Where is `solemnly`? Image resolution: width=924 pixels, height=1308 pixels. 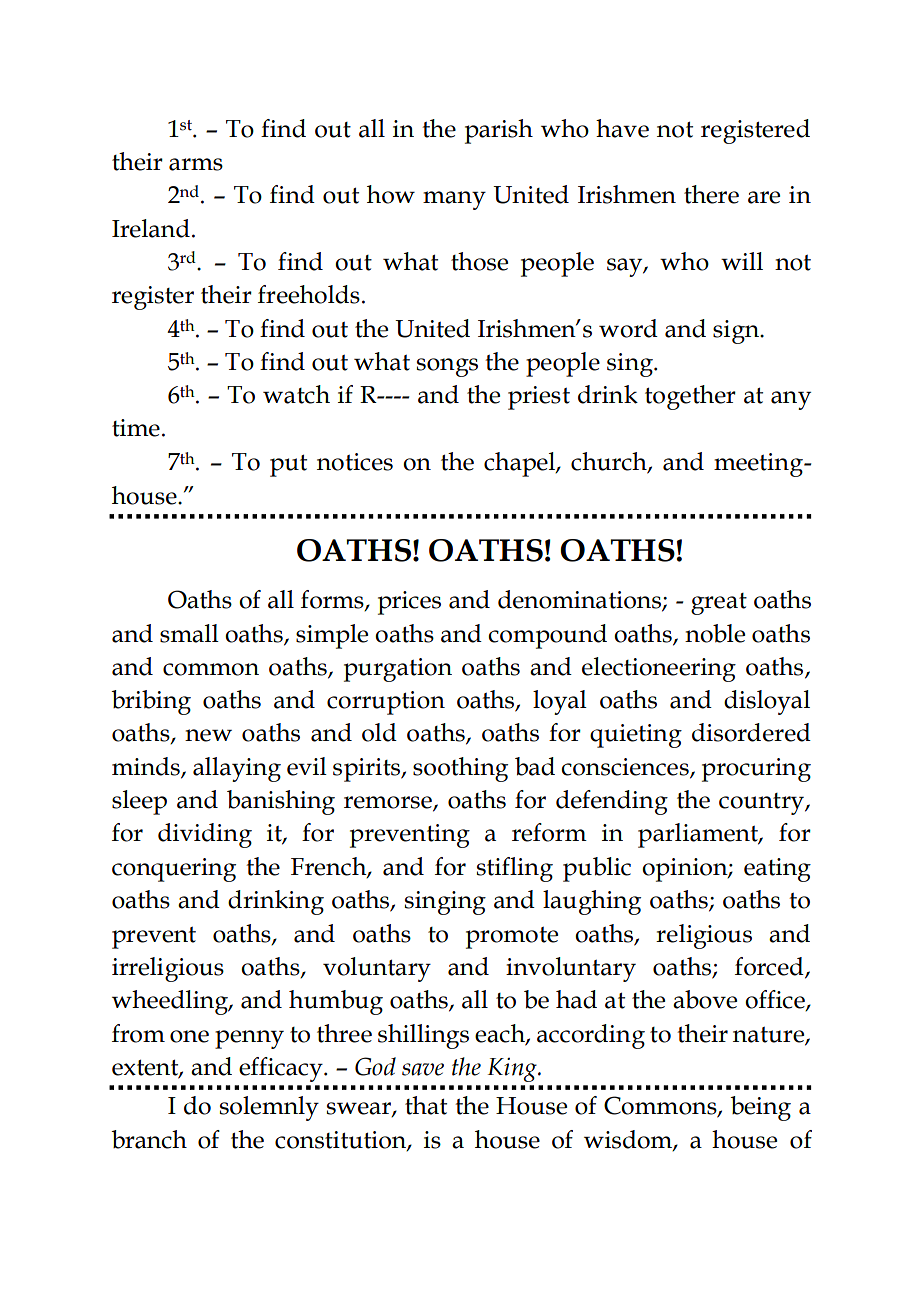 solemnly is located at coordinates (269, 1108).
